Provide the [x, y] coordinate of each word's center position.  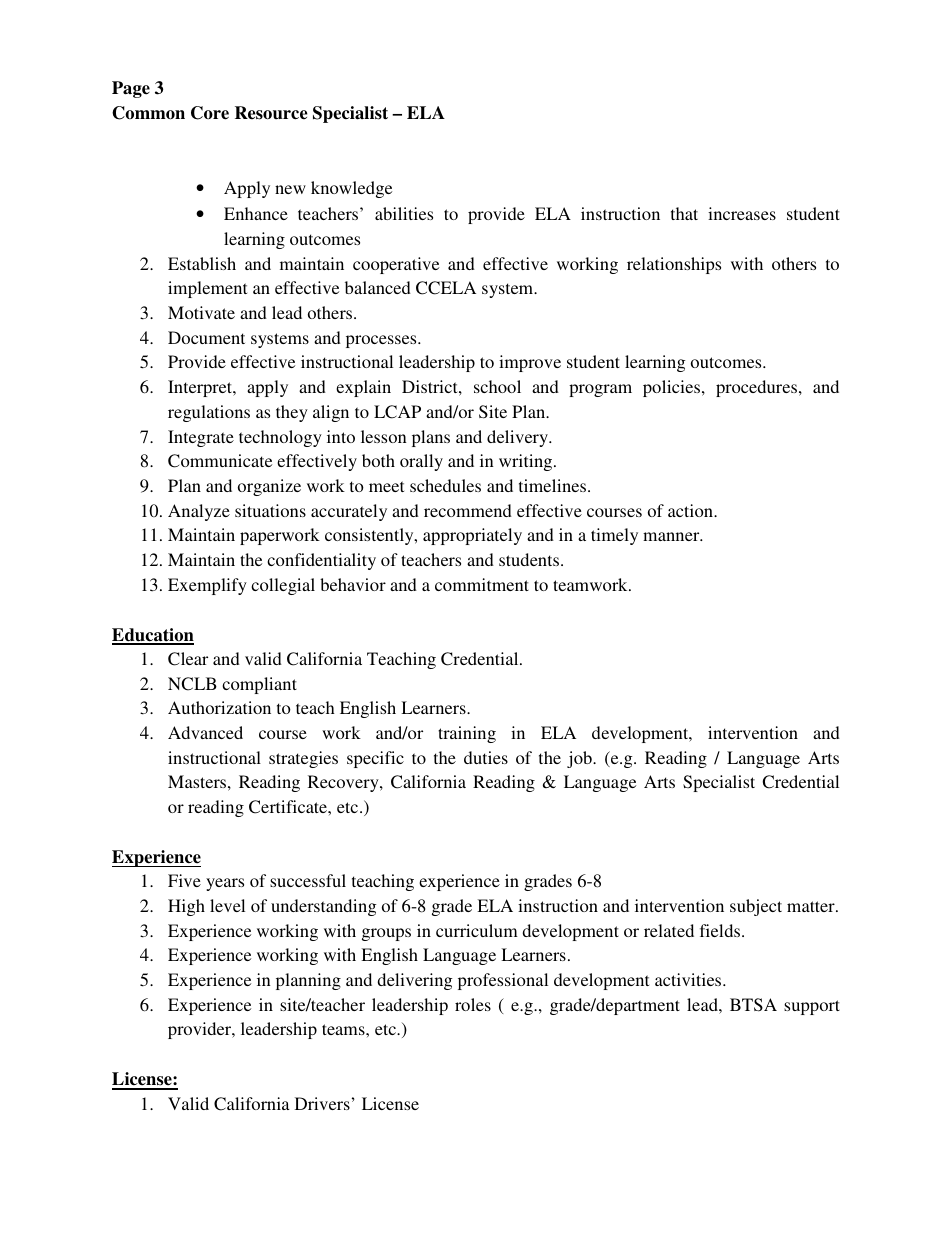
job [580, 759]
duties [486, 757]
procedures [756, 388]
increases [742, 213]
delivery [518, 438]
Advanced [205, 732]
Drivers [322, 1103]
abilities [404, 213]
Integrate [201, 438]
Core [210, 113]
